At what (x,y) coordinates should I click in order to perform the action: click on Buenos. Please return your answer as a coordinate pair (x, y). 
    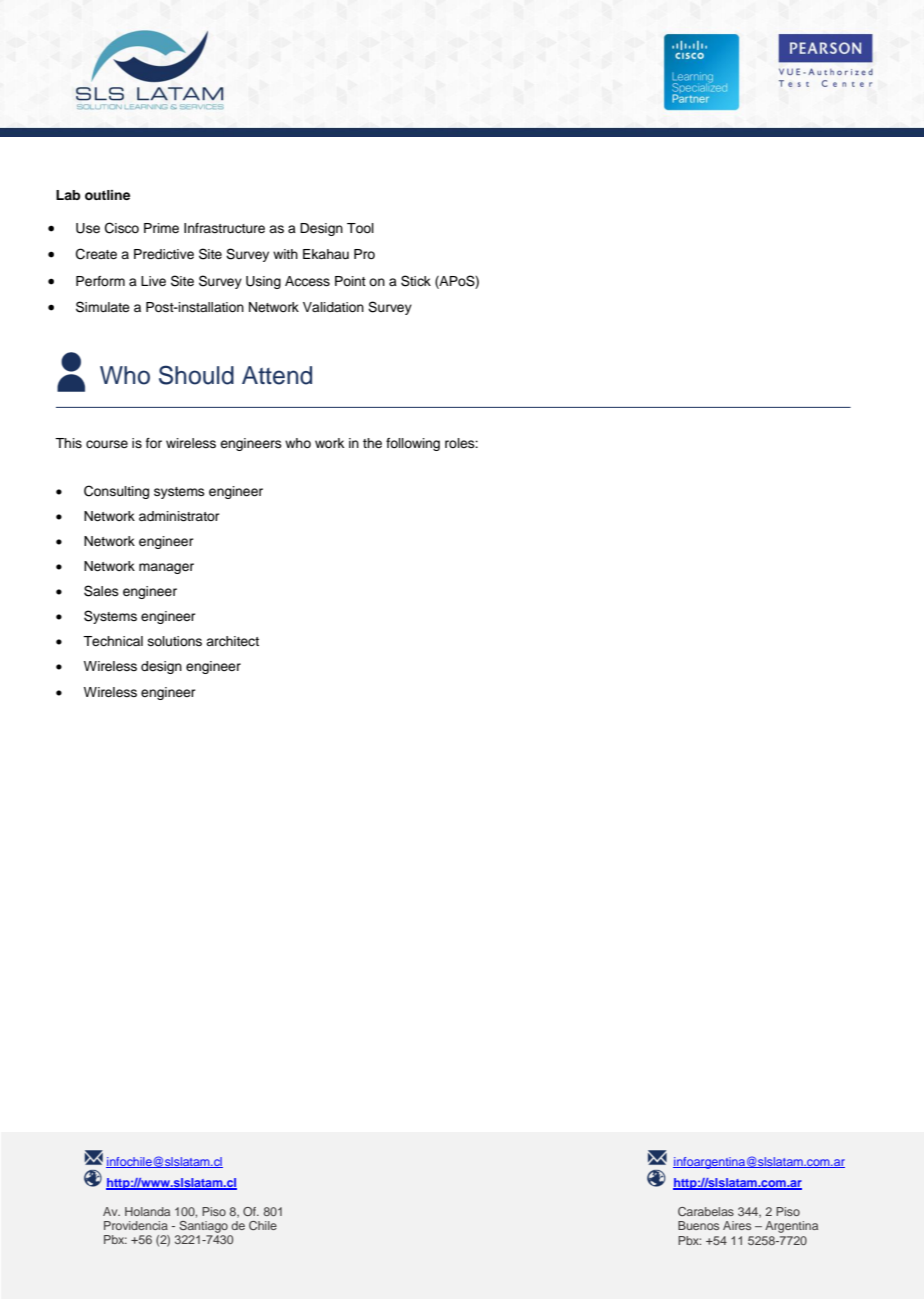
    Looking at the image, I should click on (698, 1225).
